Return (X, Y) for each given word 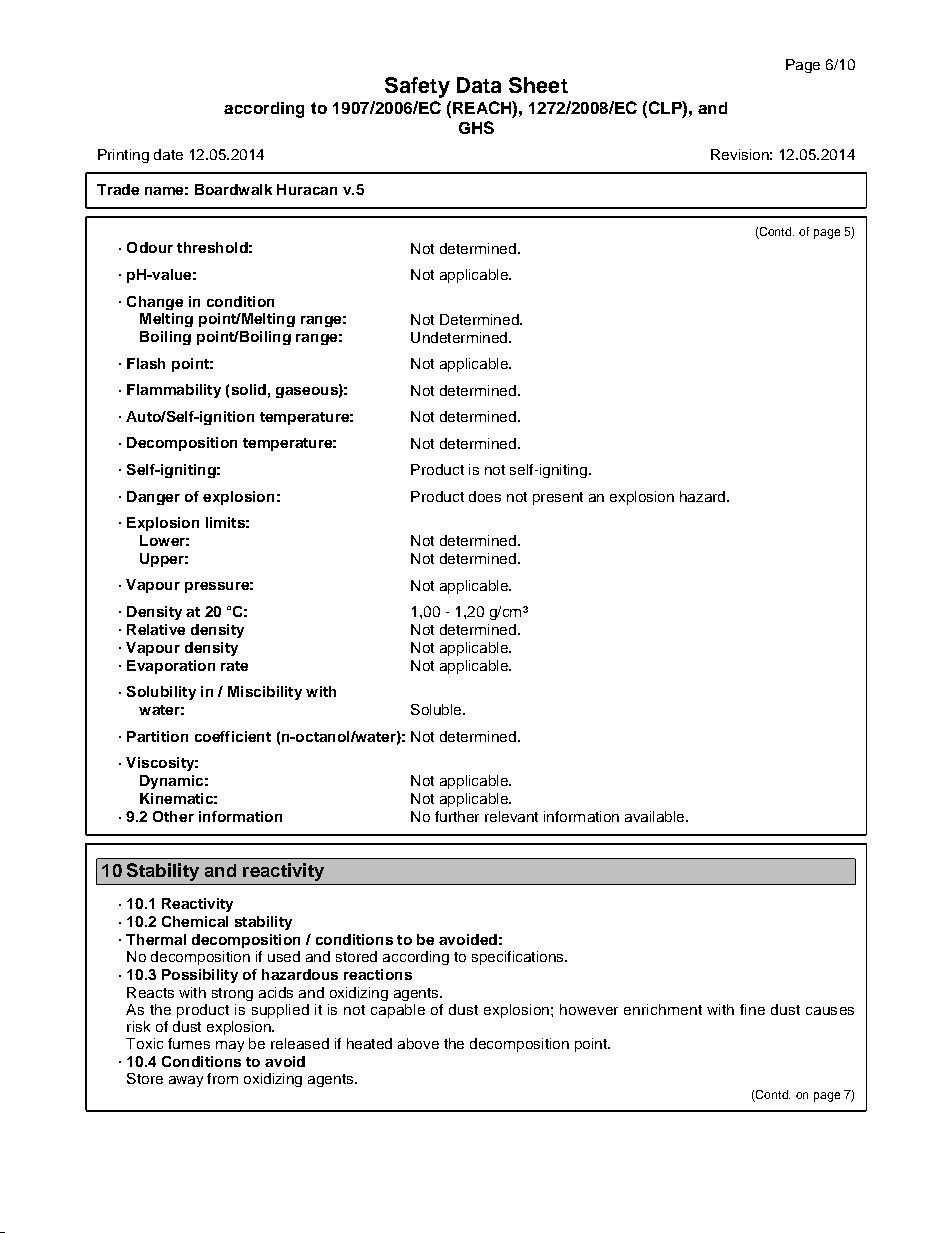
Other (173, 816)
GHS (476, 127)
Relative (156, 629)
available (656, 816)
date (168, 154)
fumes (189, 1043)
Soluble (437, 709)
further (457, 816)
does (485, 496)
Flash (146, 363)
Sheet (538, 85)
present (558, 498)
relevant (511, 816)
